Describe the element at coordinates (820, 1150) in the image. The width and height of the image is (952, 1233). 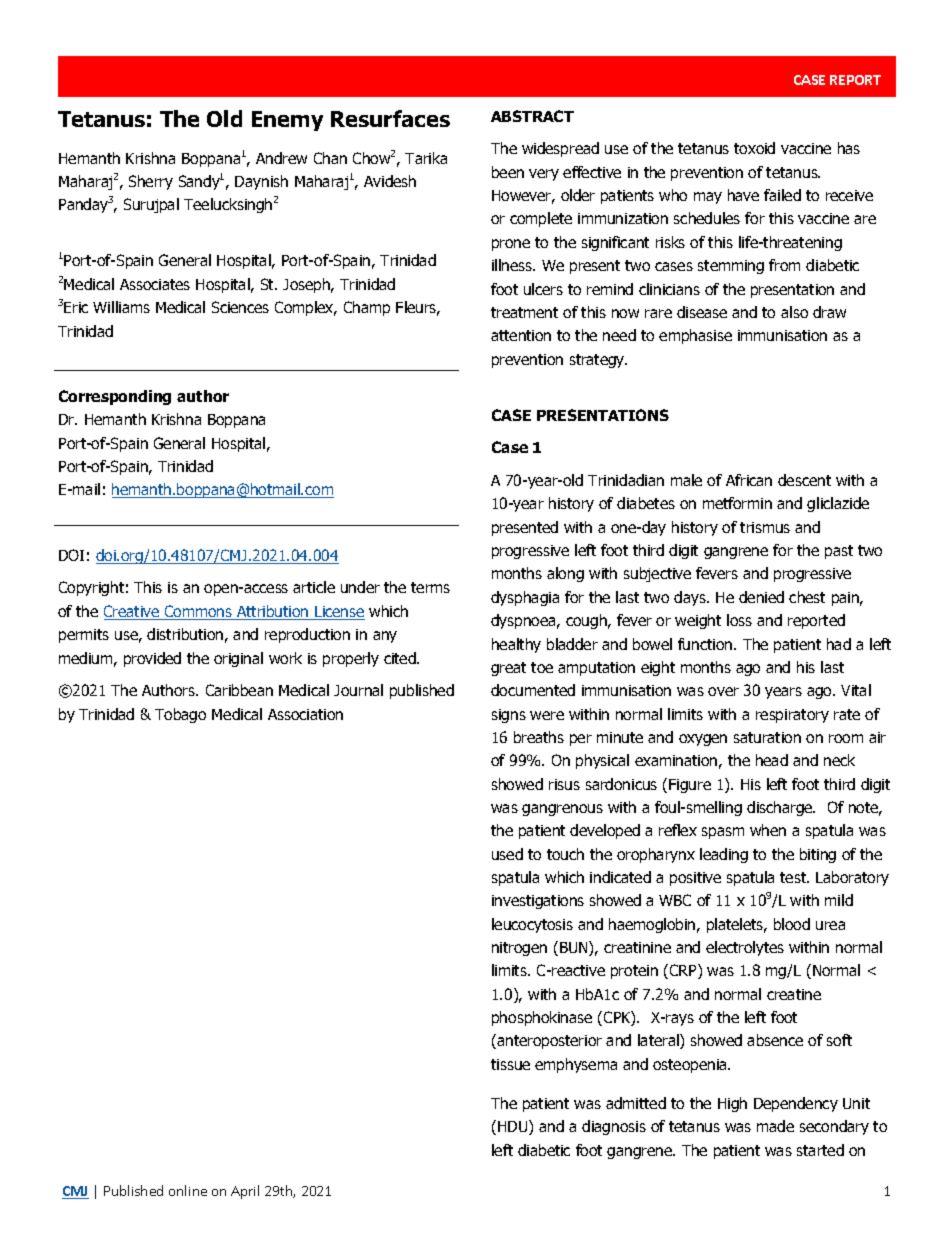
I see `started` at that location.
